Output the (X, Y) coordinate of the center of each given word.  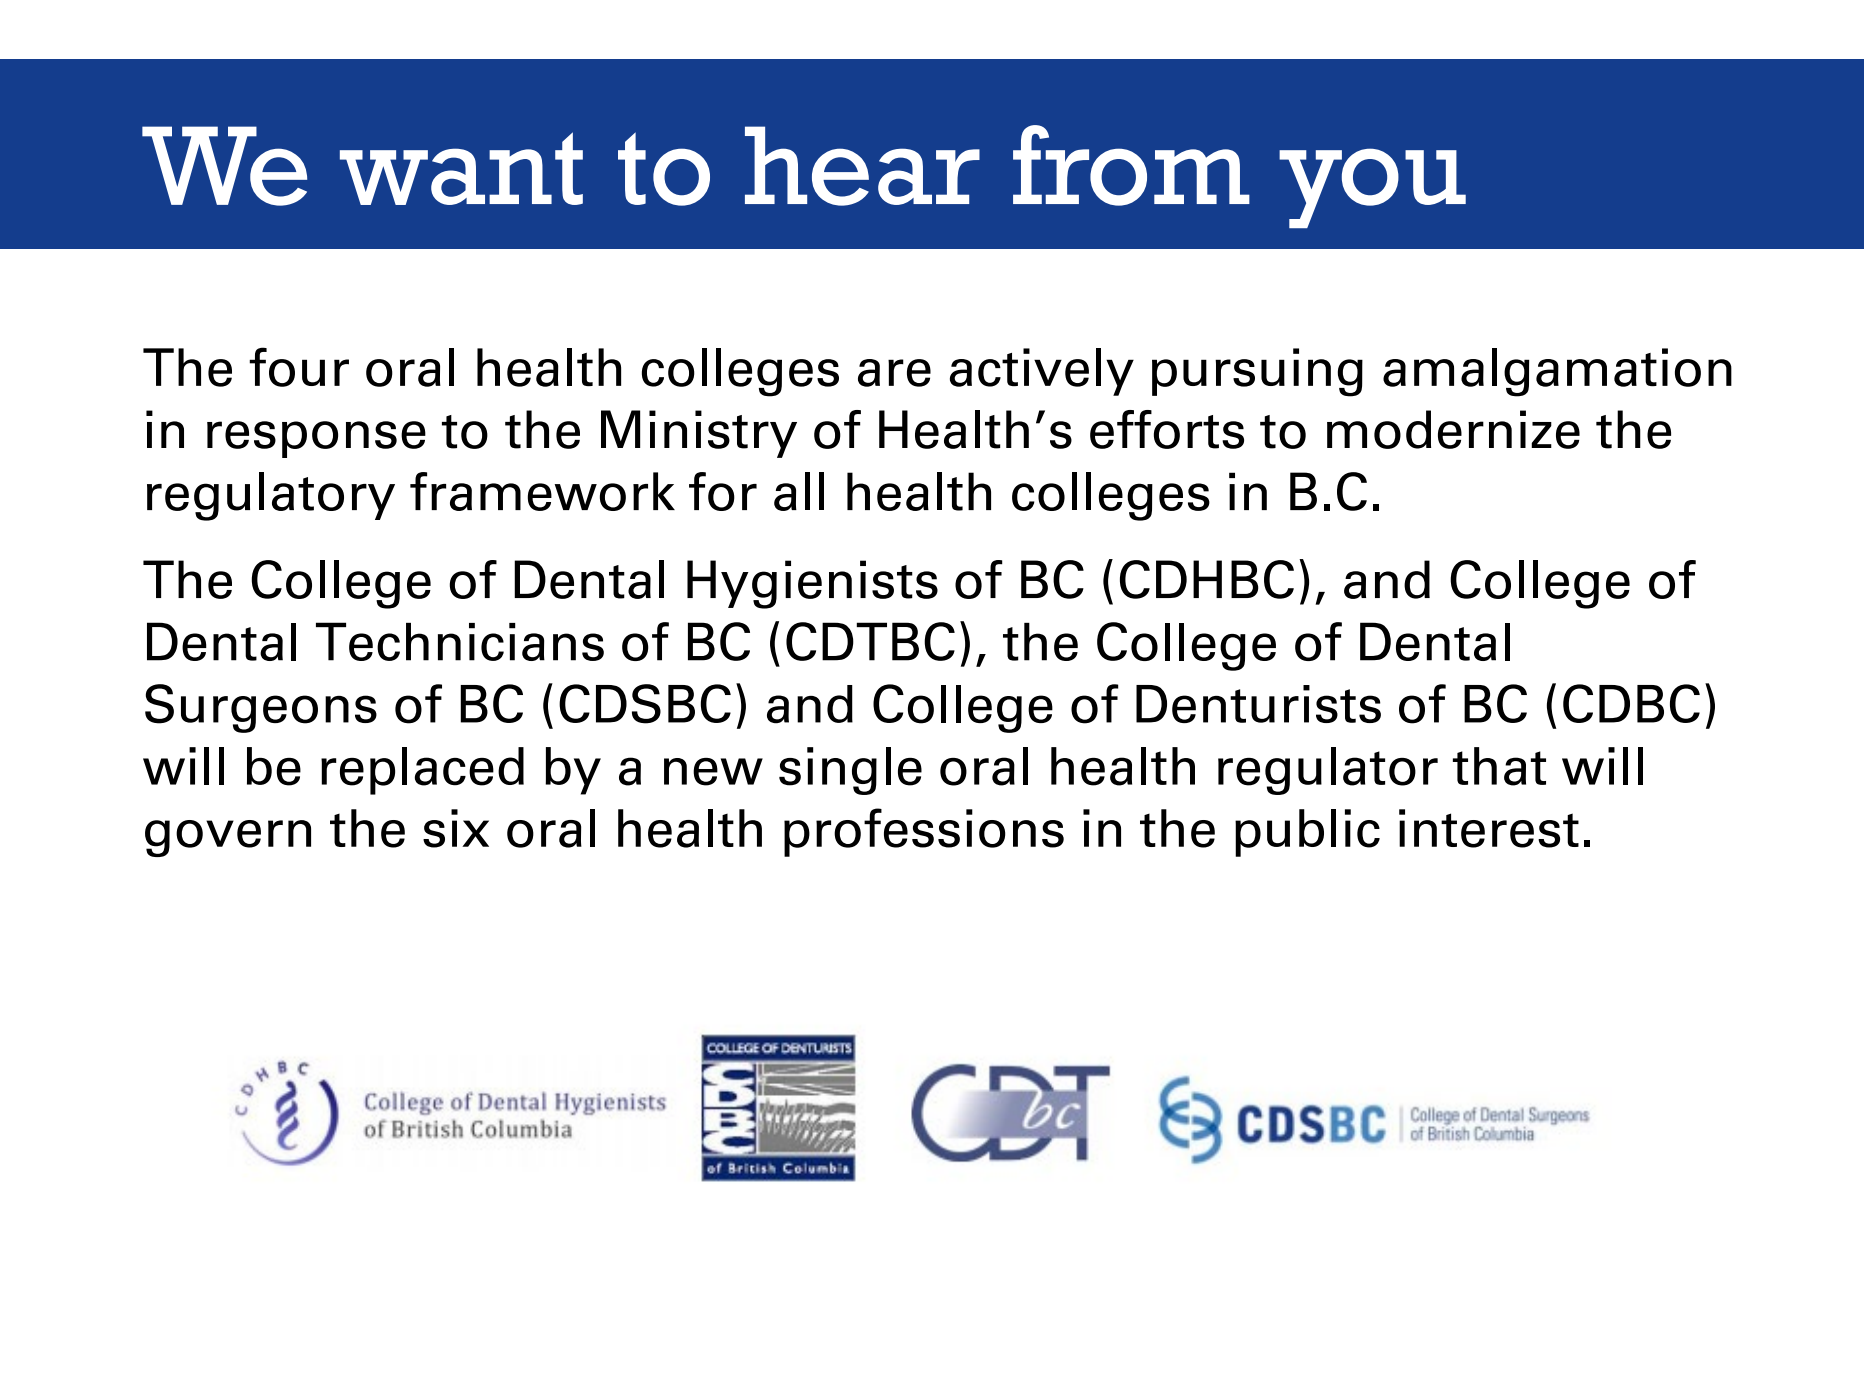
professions (924, 832)
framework (542, 491)
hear (862, 166)
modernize (1453, 429)
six (456, 828)
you (1372, 188)
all (799, 491)
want (461, 168)
